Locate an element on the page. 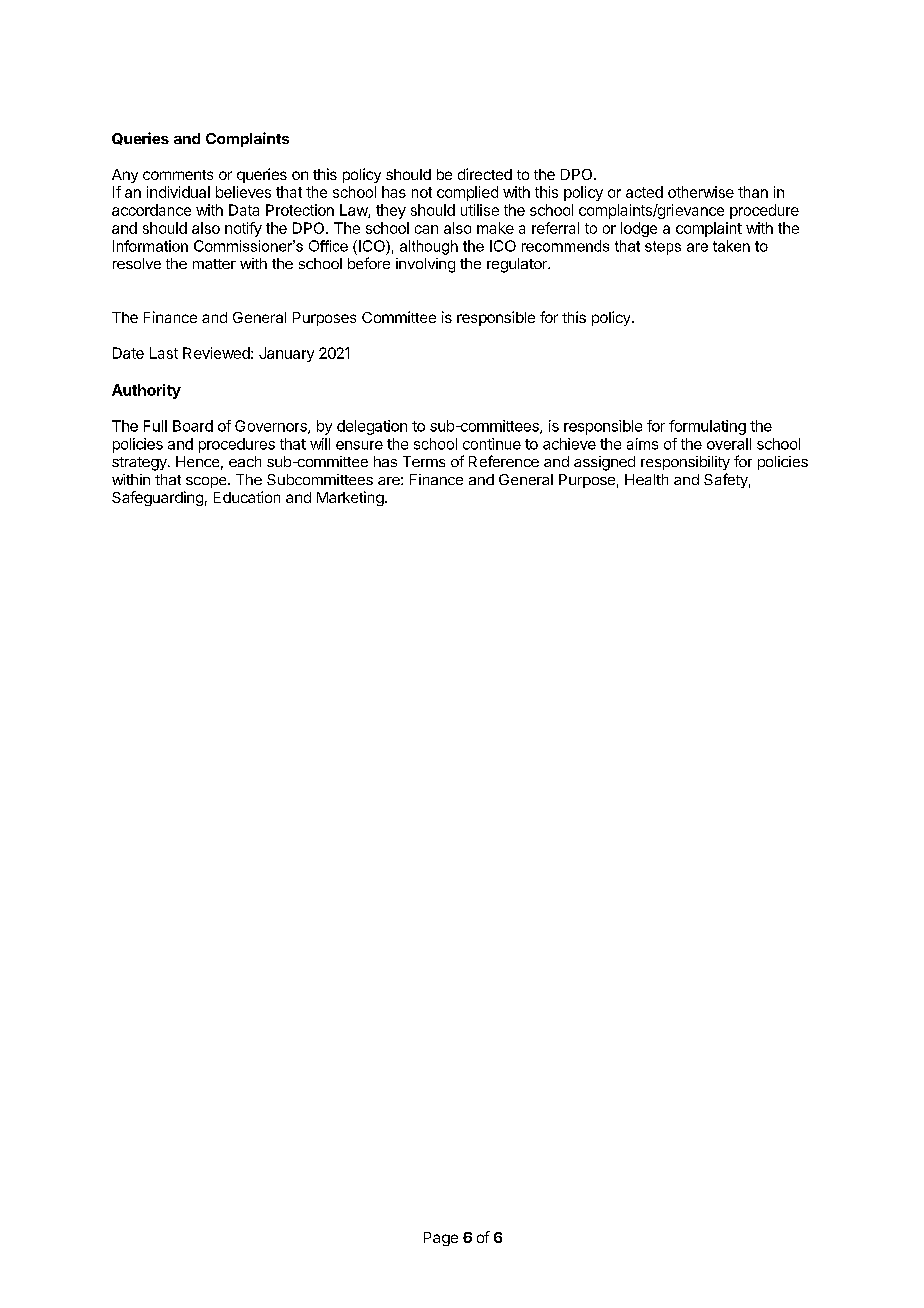 This document has width=924, height=1308. individual is located at coordinates (178, 192).
